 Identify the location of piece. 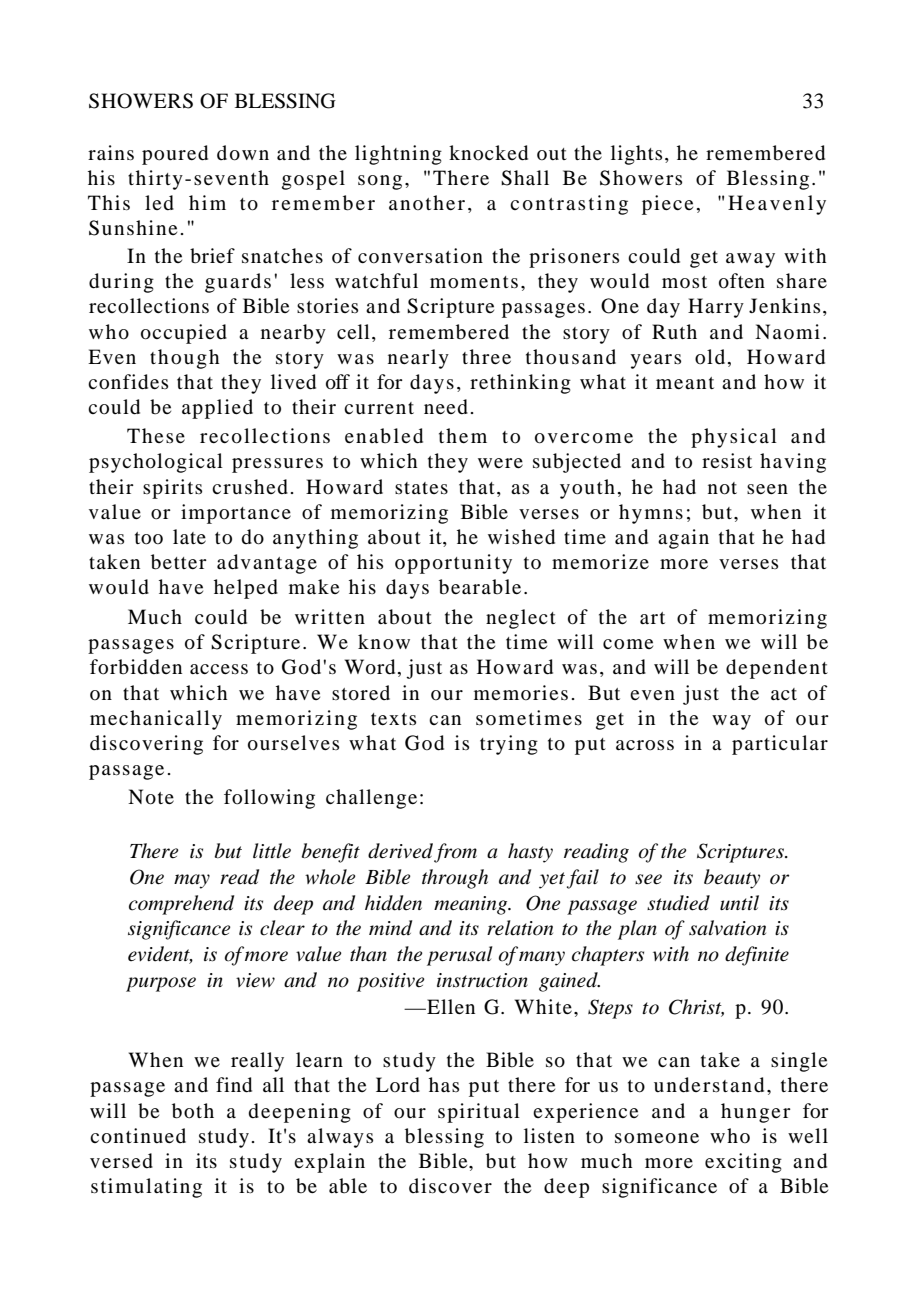
(667, 205).
